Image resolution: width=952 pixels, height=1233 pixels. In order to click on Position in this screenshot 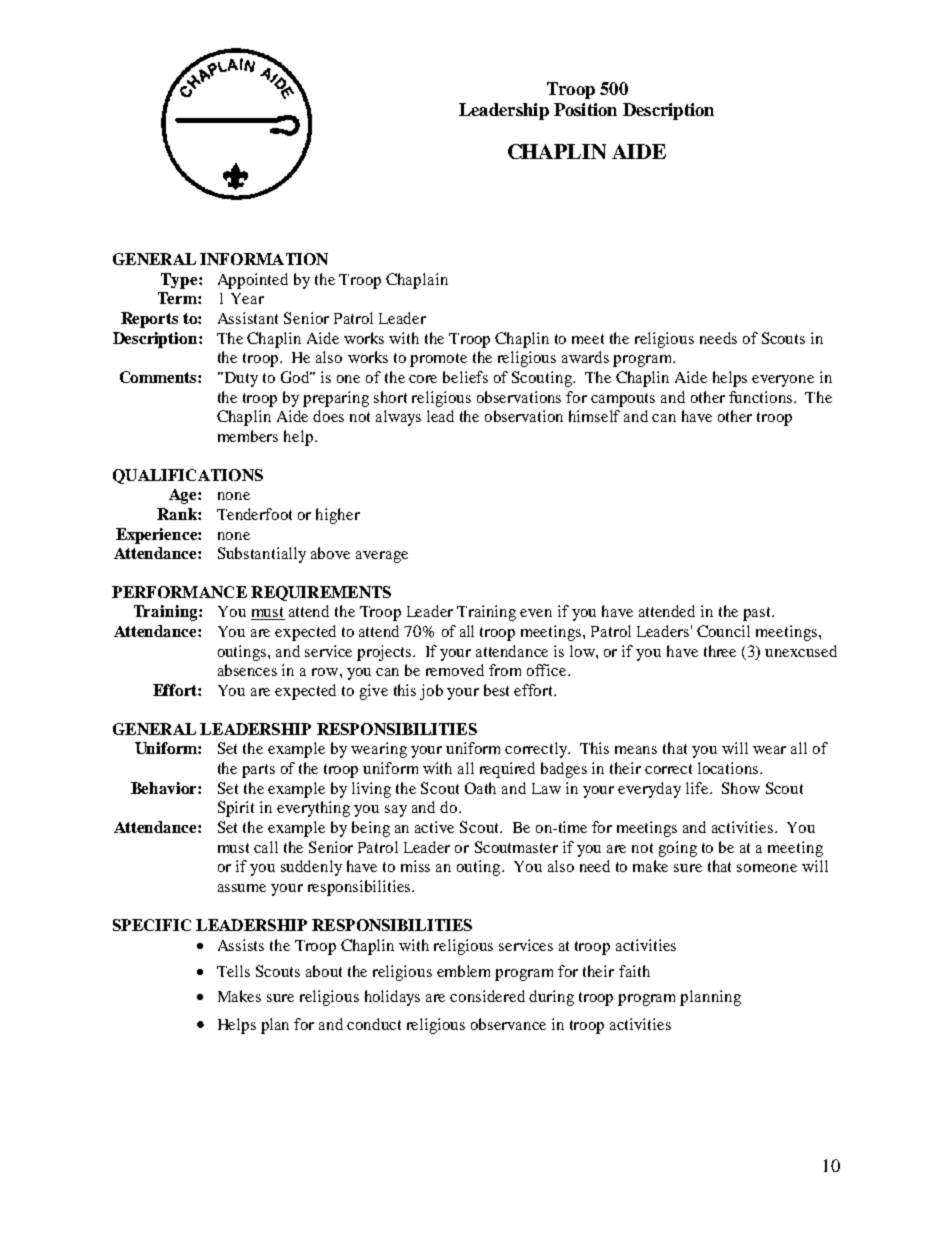, I will do `click(585, 109)`.
